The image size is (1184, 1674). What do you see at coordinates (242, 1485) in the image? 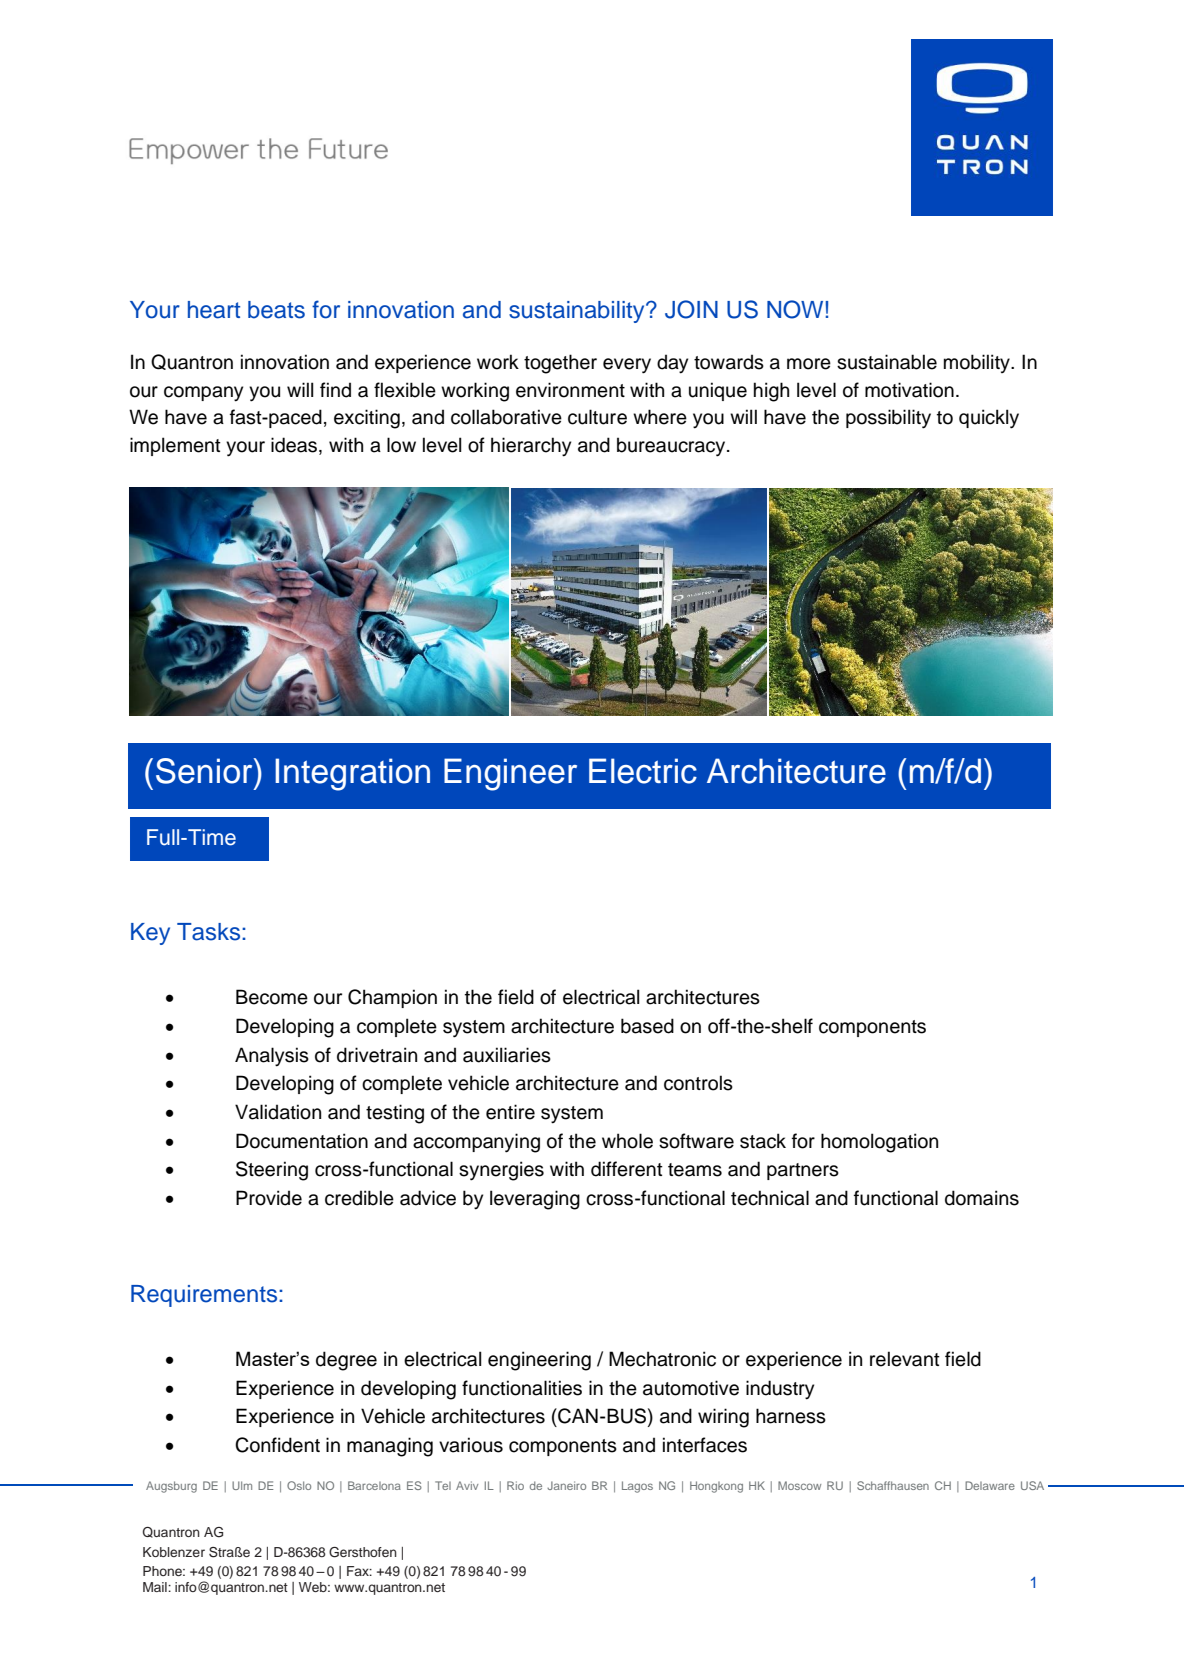
I see `Ulm` at bounding box center [242, 1485].
